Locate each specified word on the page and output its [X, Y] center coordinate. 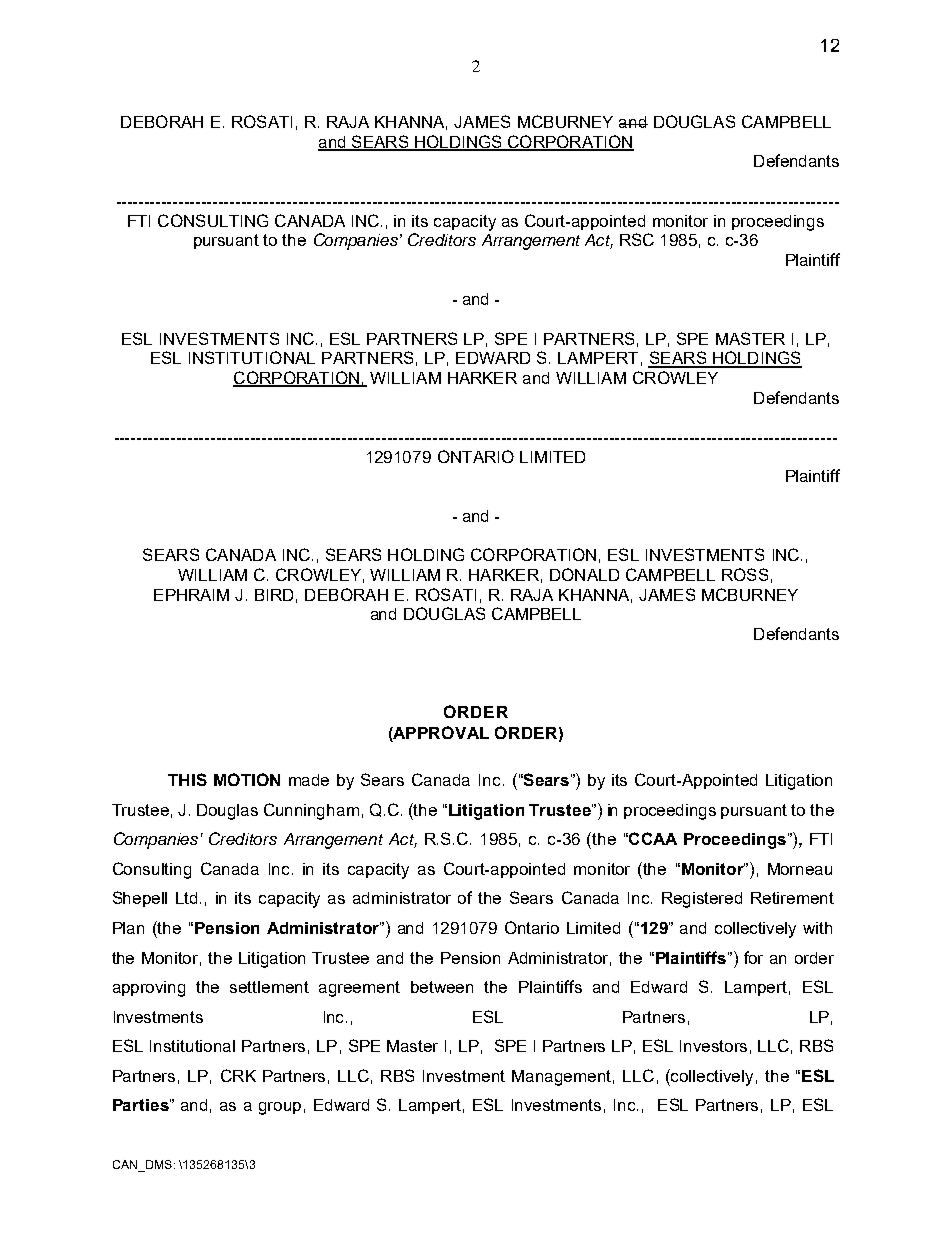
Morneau [800, 869]
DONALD [584, 574]
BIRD [274, 595]
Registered [702, 900]
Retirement [792, 898]
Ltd [188, 898]
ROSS [745, 574]
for [753, 957]
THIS [187, 779]
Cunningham [311, 811]
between [442, 987]
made [309, 780]
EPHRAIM [191, 595]
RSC [637, 239]
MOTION [247, 779]
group [280, 1108]
